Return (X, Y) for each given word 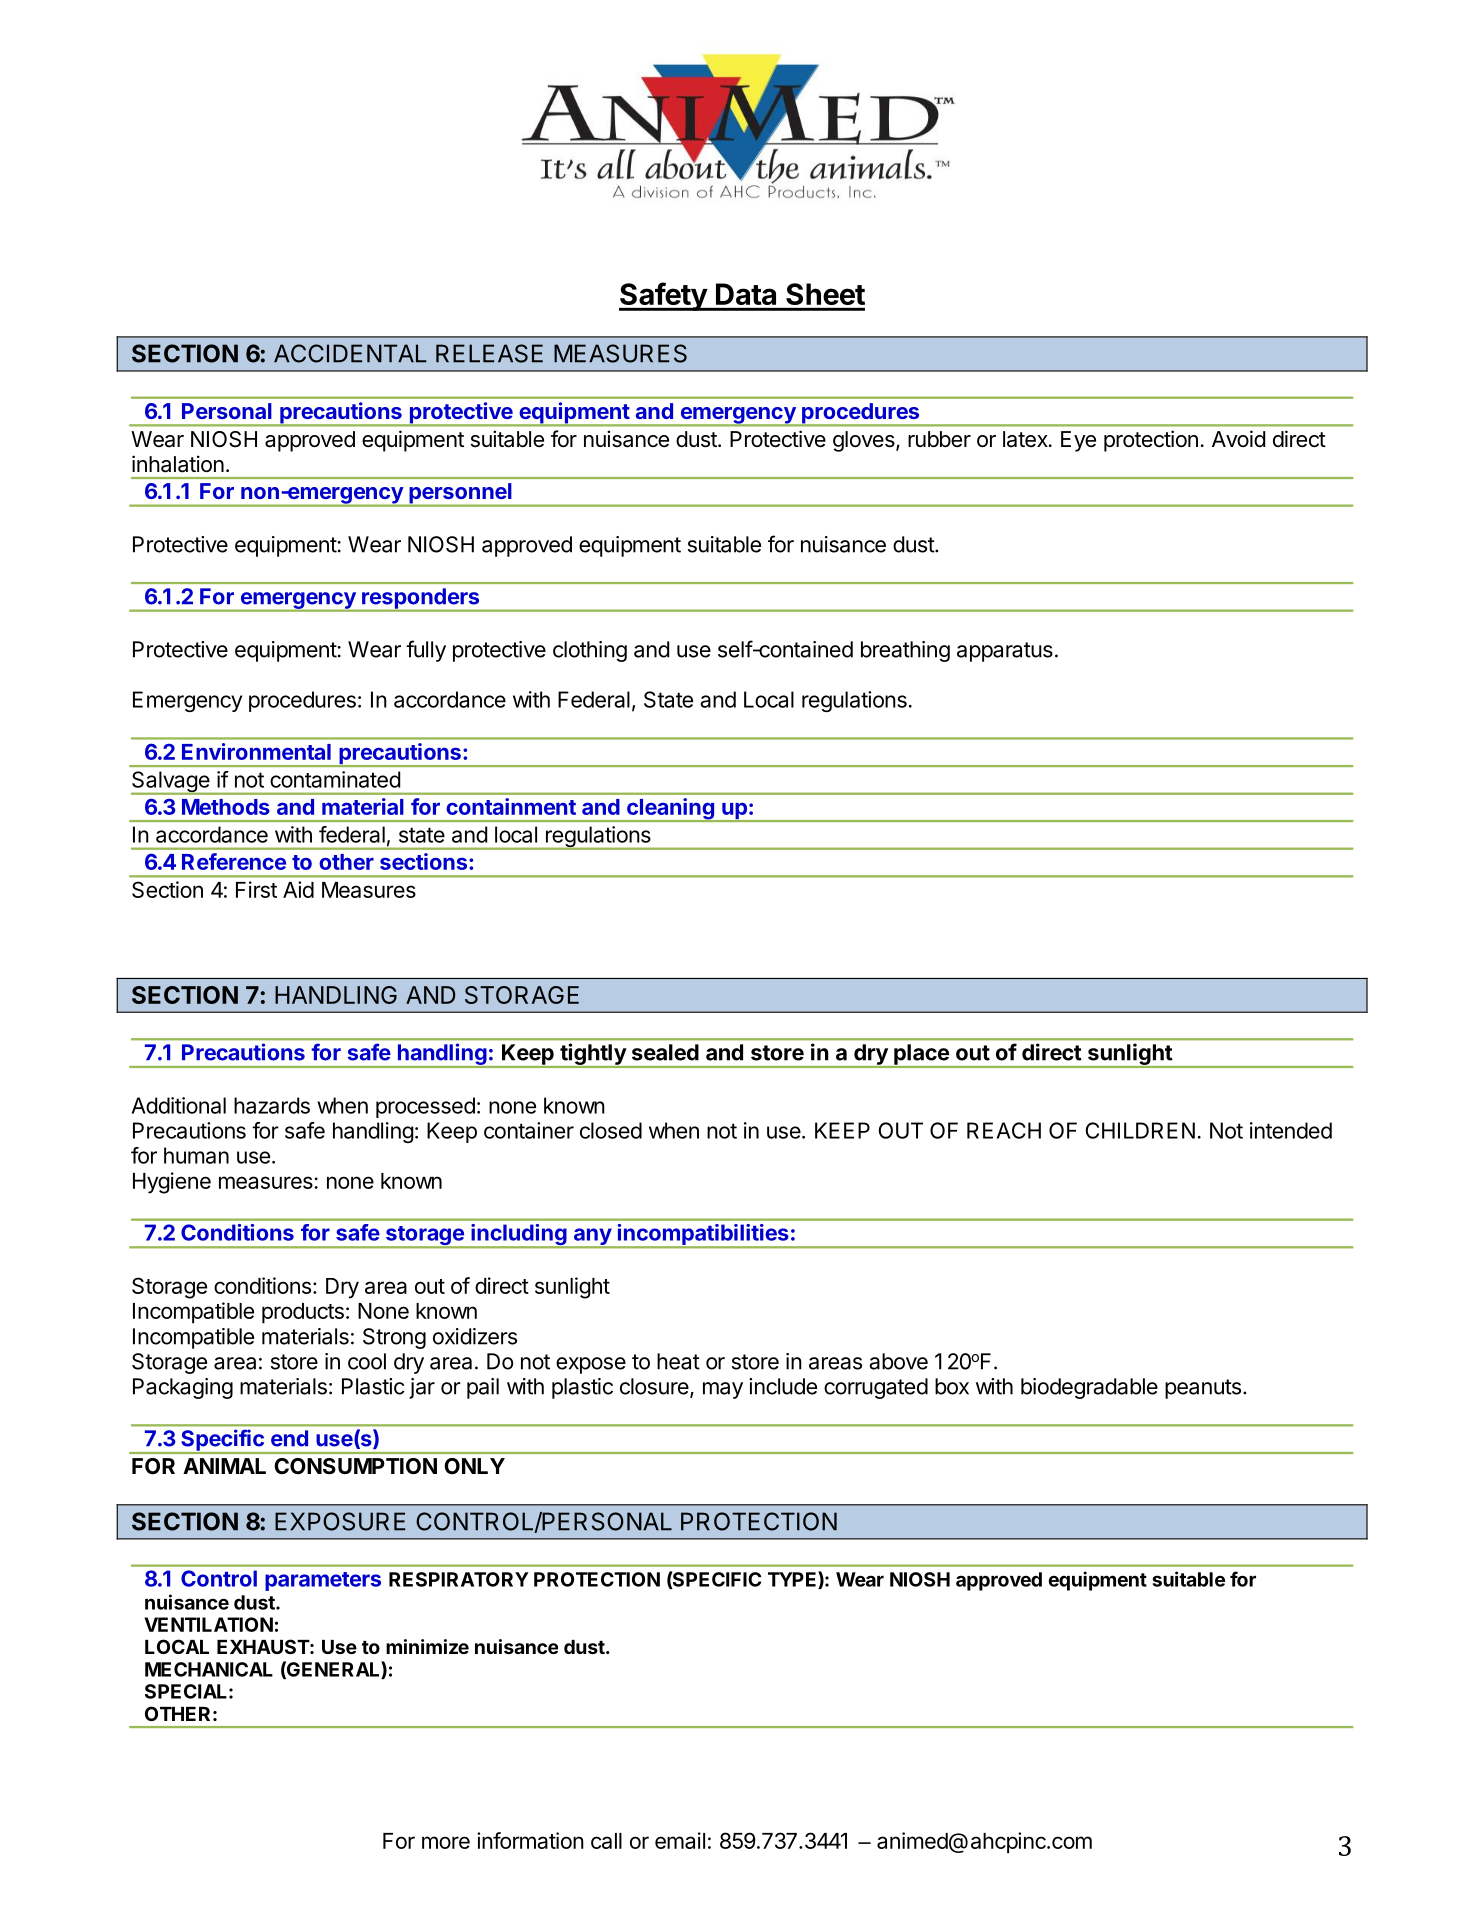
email (680, 1840)
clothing (590, 651)
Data (746, 294)
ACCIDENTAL (350, 353)
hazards (272, 1105)
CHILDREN (1140, 1130)
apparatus (1005, 652)
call (606, 1841)
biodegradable (1089, 1388)
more (446, 1842)
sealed (665, 1052)
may (723, 1390)
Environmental (256, 751)
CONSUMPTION (356, 1466)
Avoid (1238, 439)
